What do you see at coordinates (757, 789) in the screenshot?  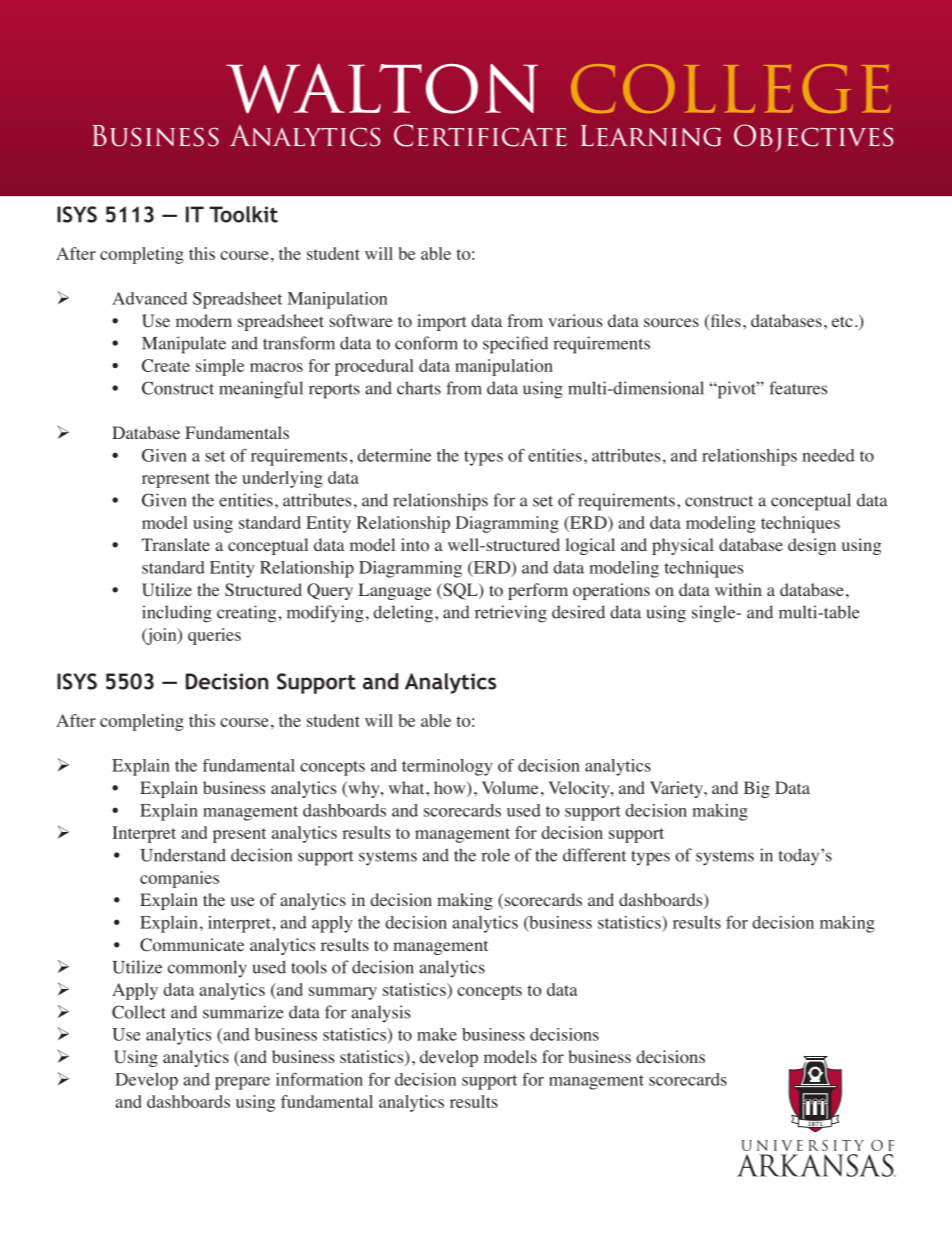 I see `Big` at bounding box center [757, 789].
